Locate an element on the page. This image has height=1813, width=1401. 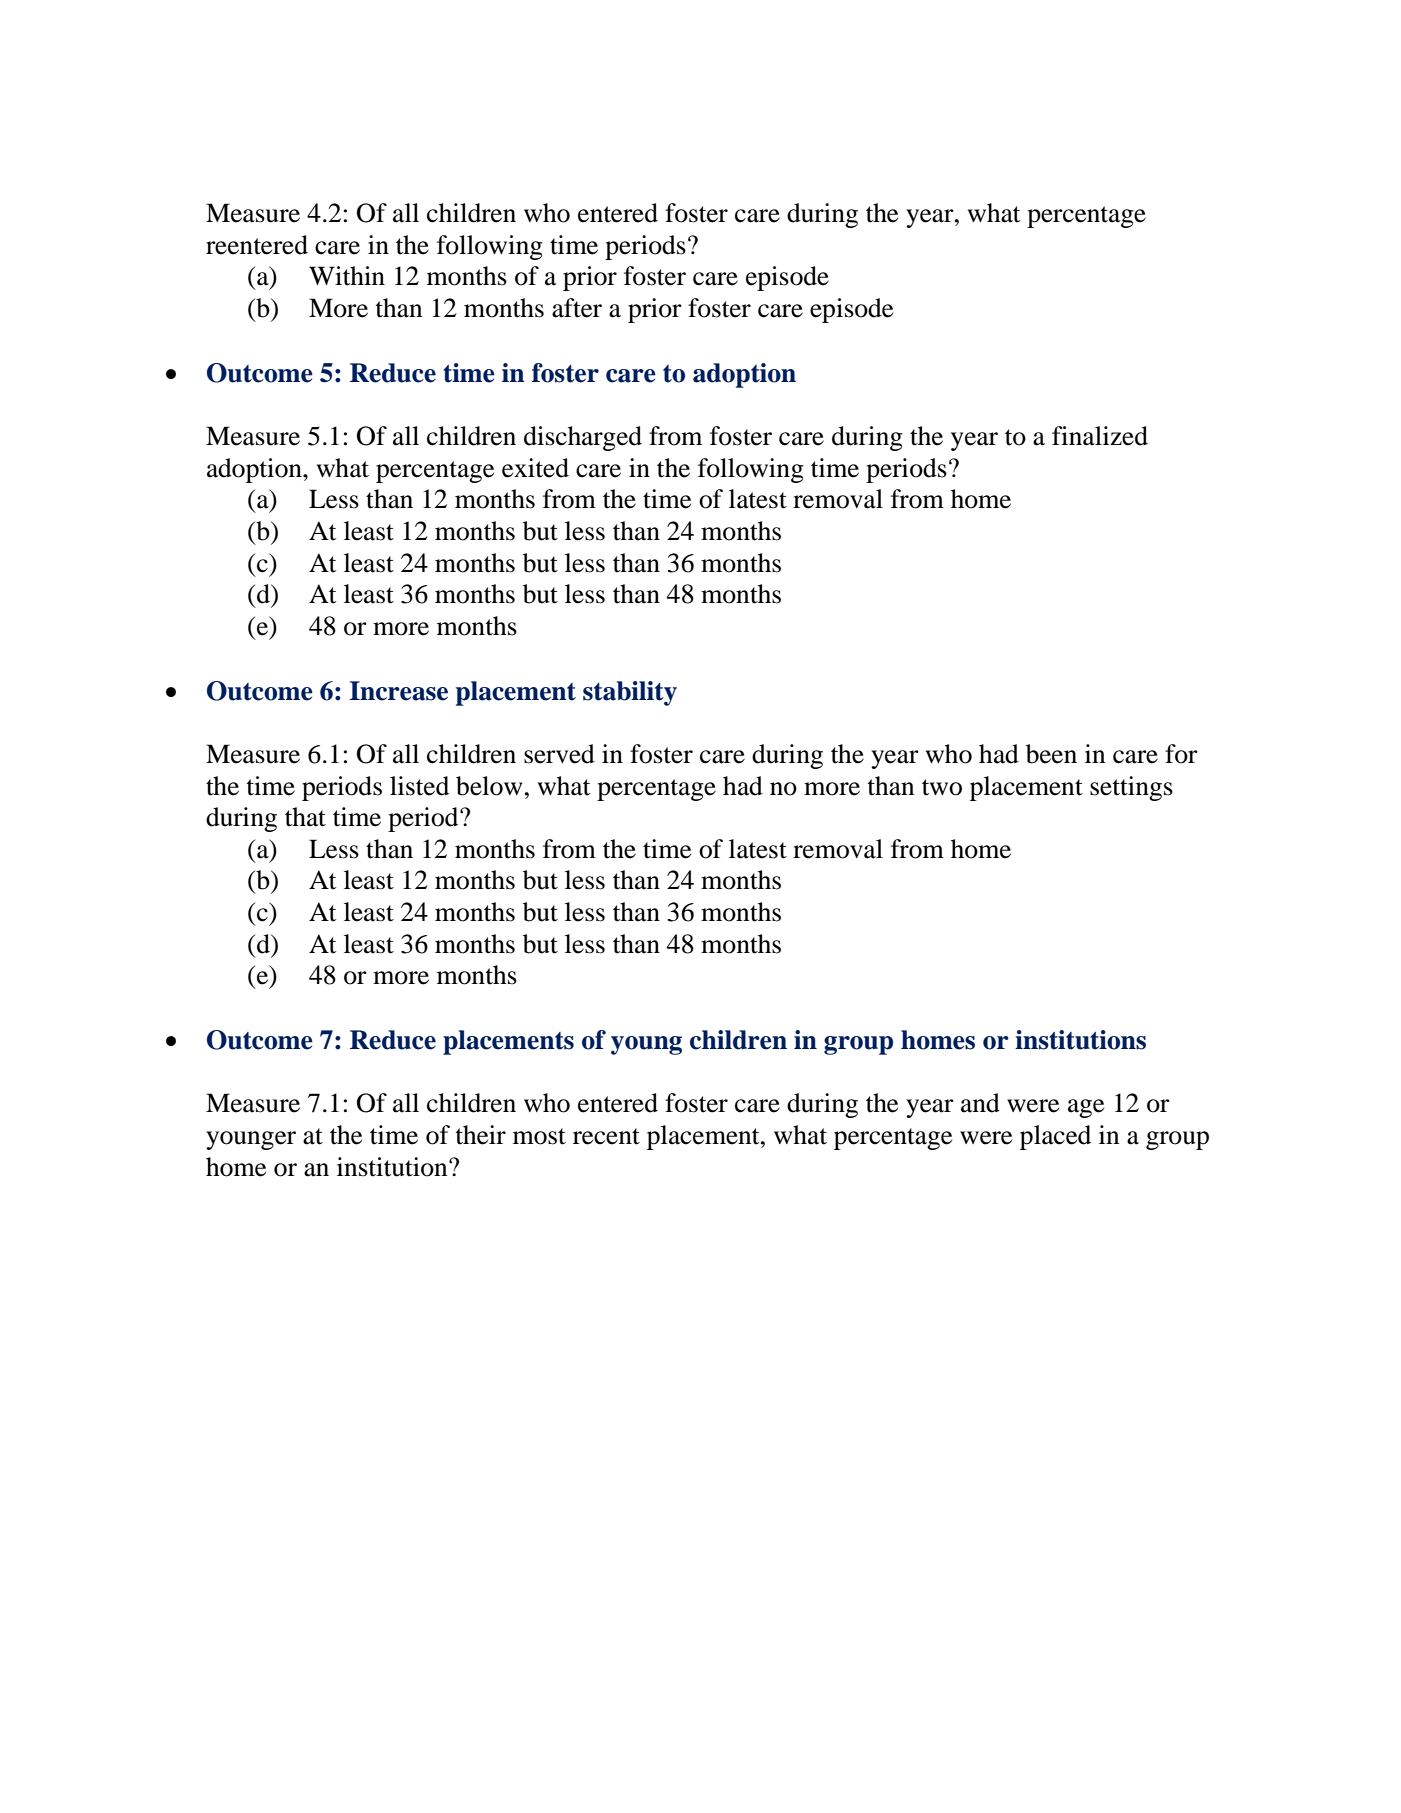
recent is located at coordinates (606, 1136).
